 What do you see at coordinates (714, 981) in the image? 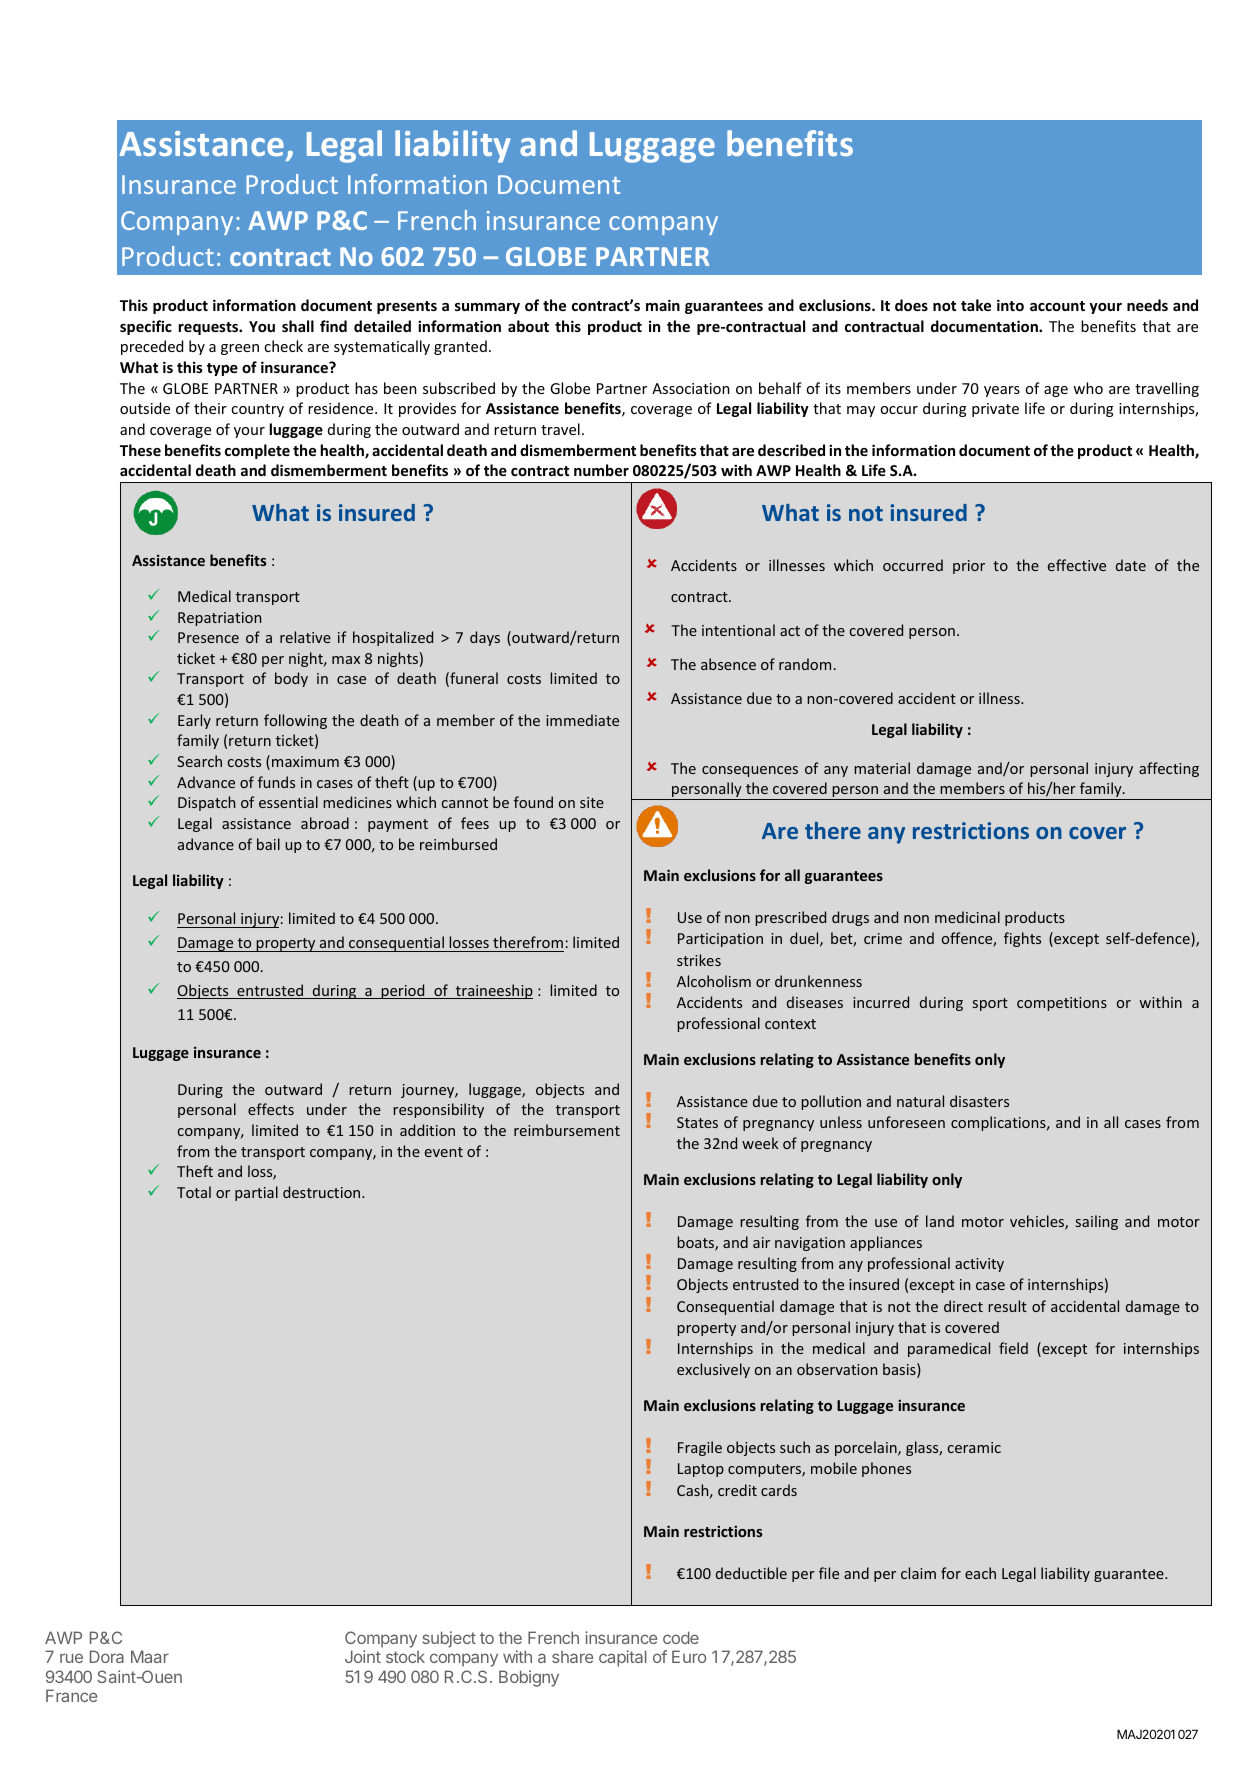
I see `Alcoholism` at bounding box center [714, 981].
